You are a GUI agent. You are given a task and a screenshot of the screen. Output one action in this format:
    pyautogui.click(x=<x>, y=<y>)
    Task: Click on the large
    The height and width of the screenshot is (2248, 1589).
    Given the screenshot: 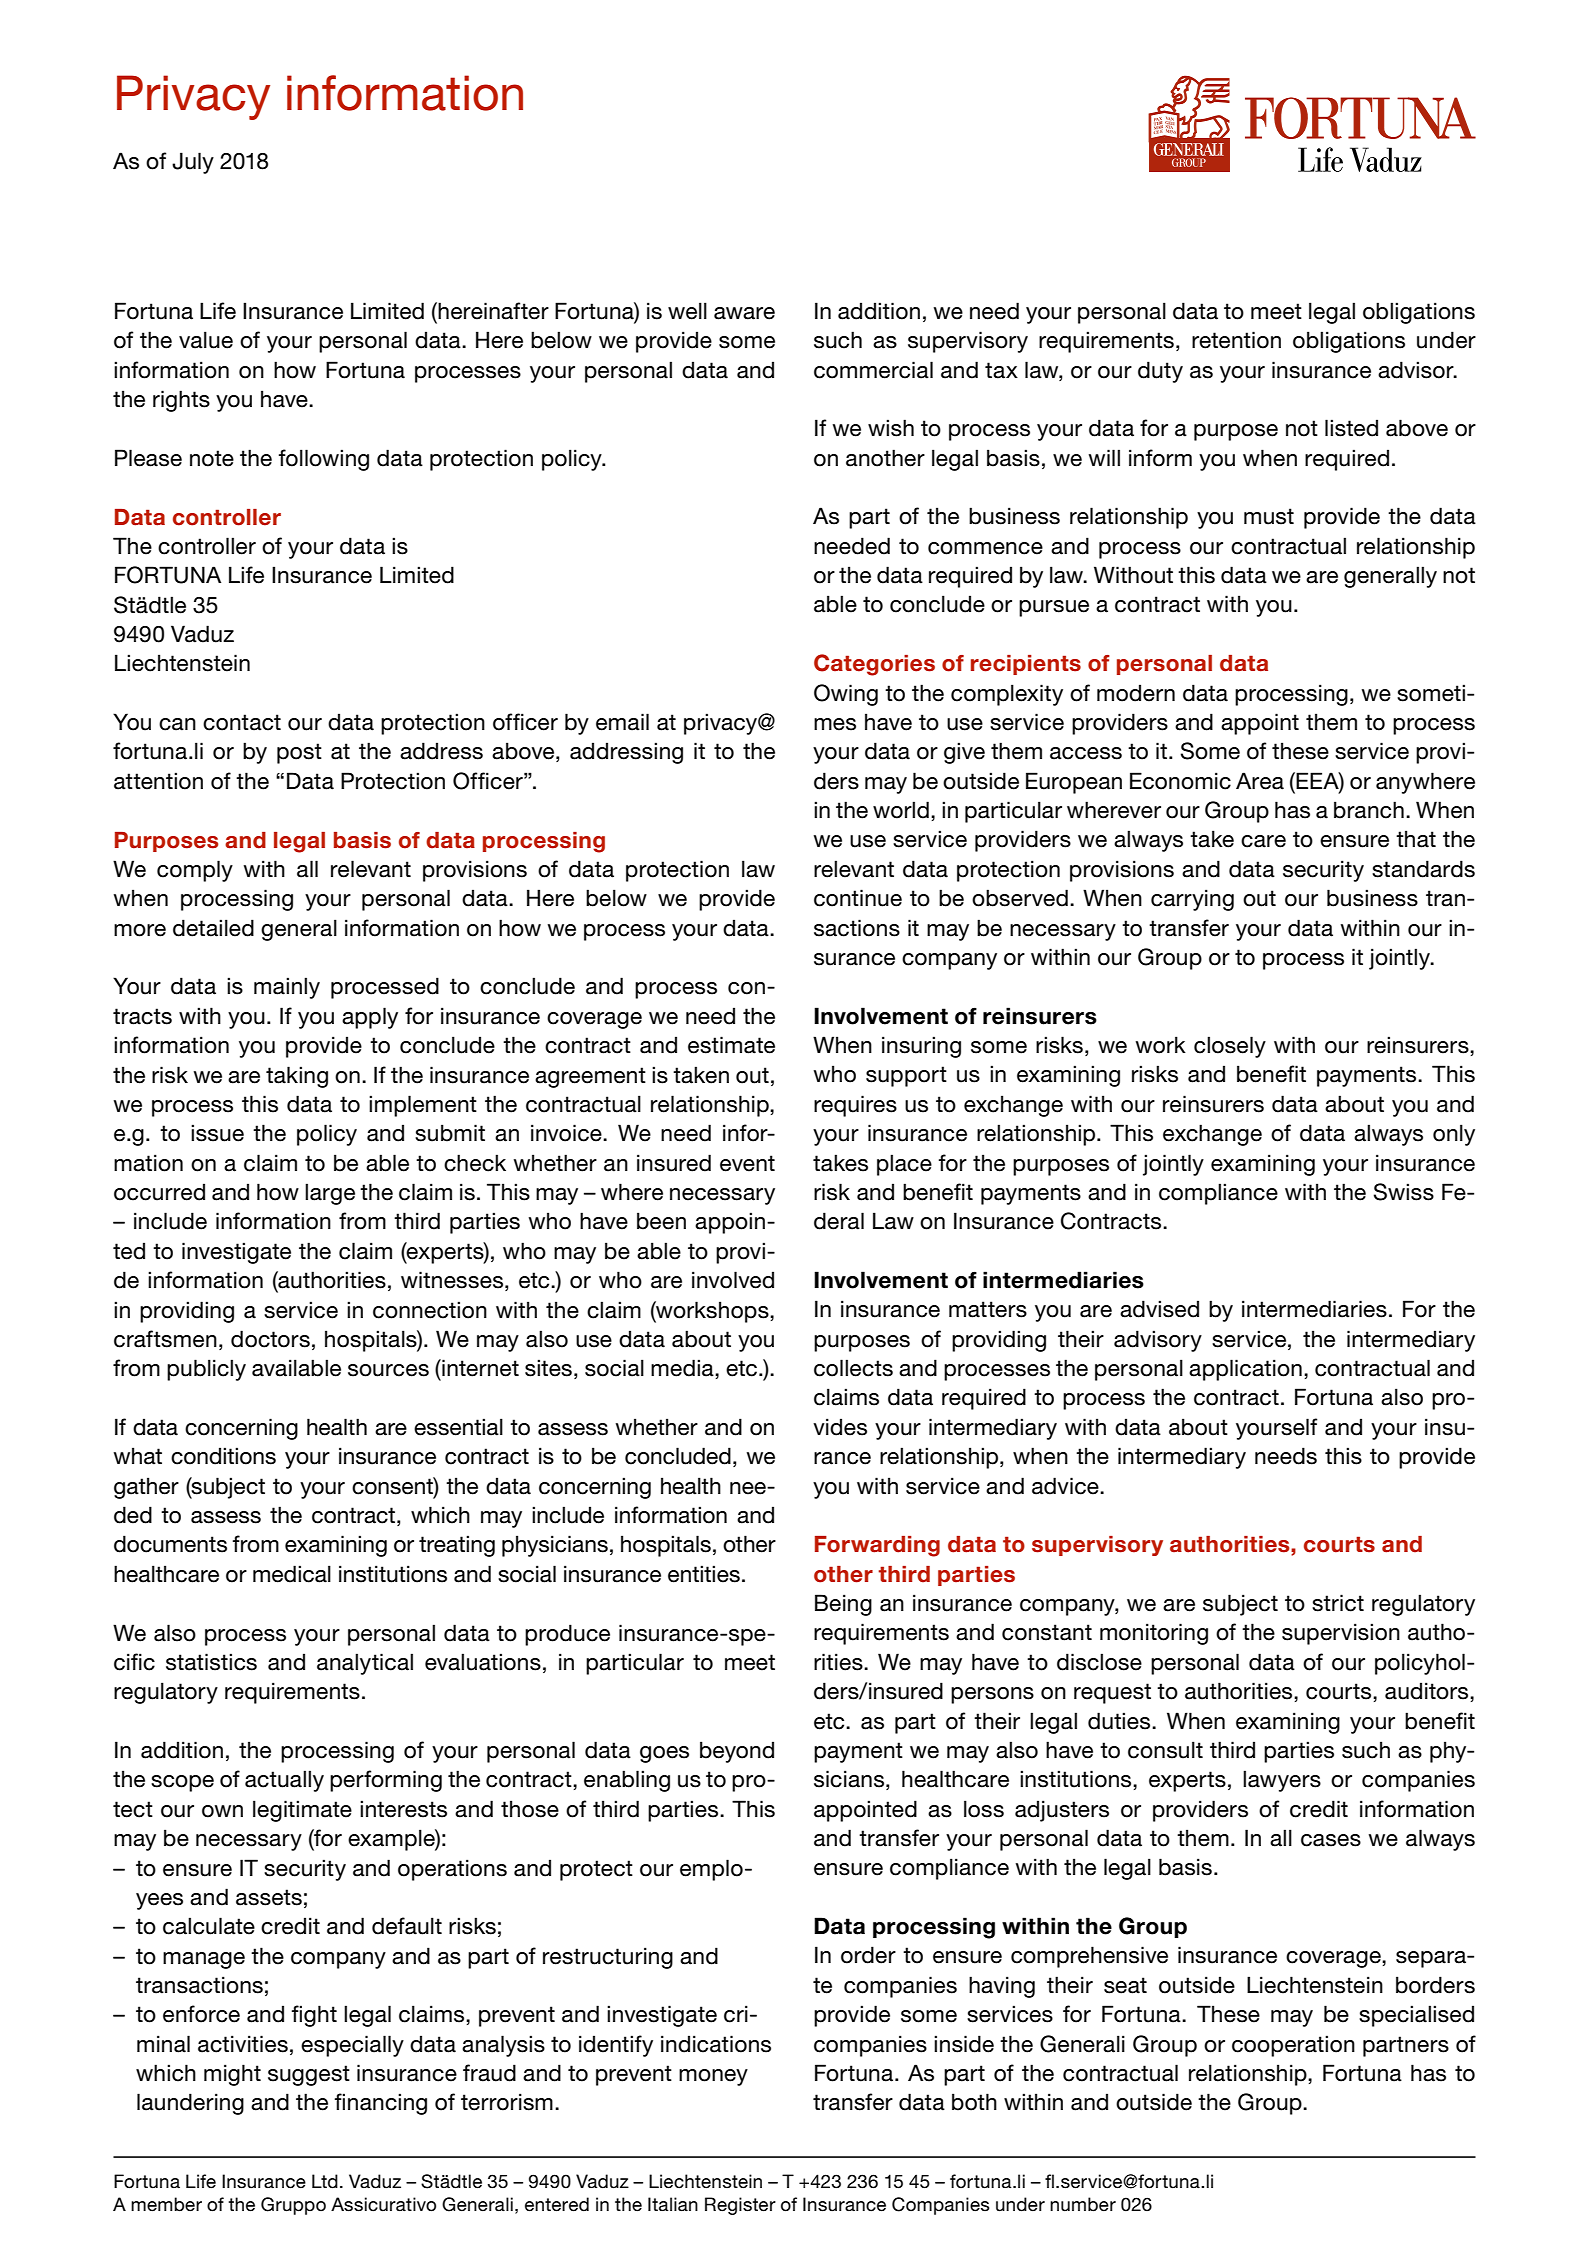 What is the action you would take?
    pyautogui.click(x=330, y=1194)
